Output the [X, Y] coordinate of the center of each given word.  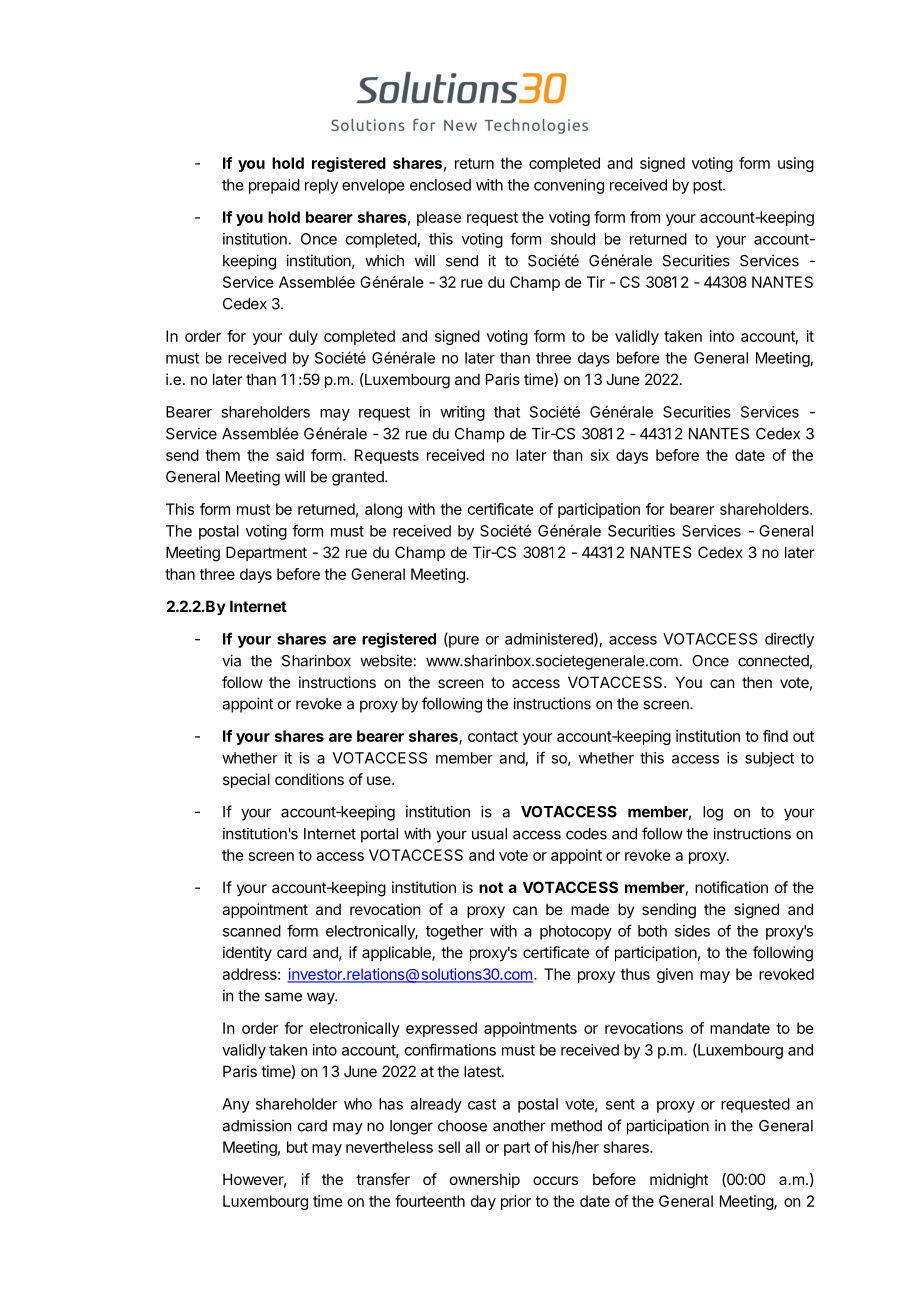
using [796, 164]
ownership [485, 1180]
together [455, 932]
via [231, 660]
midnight [679, 1181]
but [297, 1147]
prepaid [274, 186]
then [757, 682]
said [290, 455]
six [600, 455]
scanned [252, 931]
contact [493, 736]
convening [569, 186]
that [507, 412]
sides [692, 931]
